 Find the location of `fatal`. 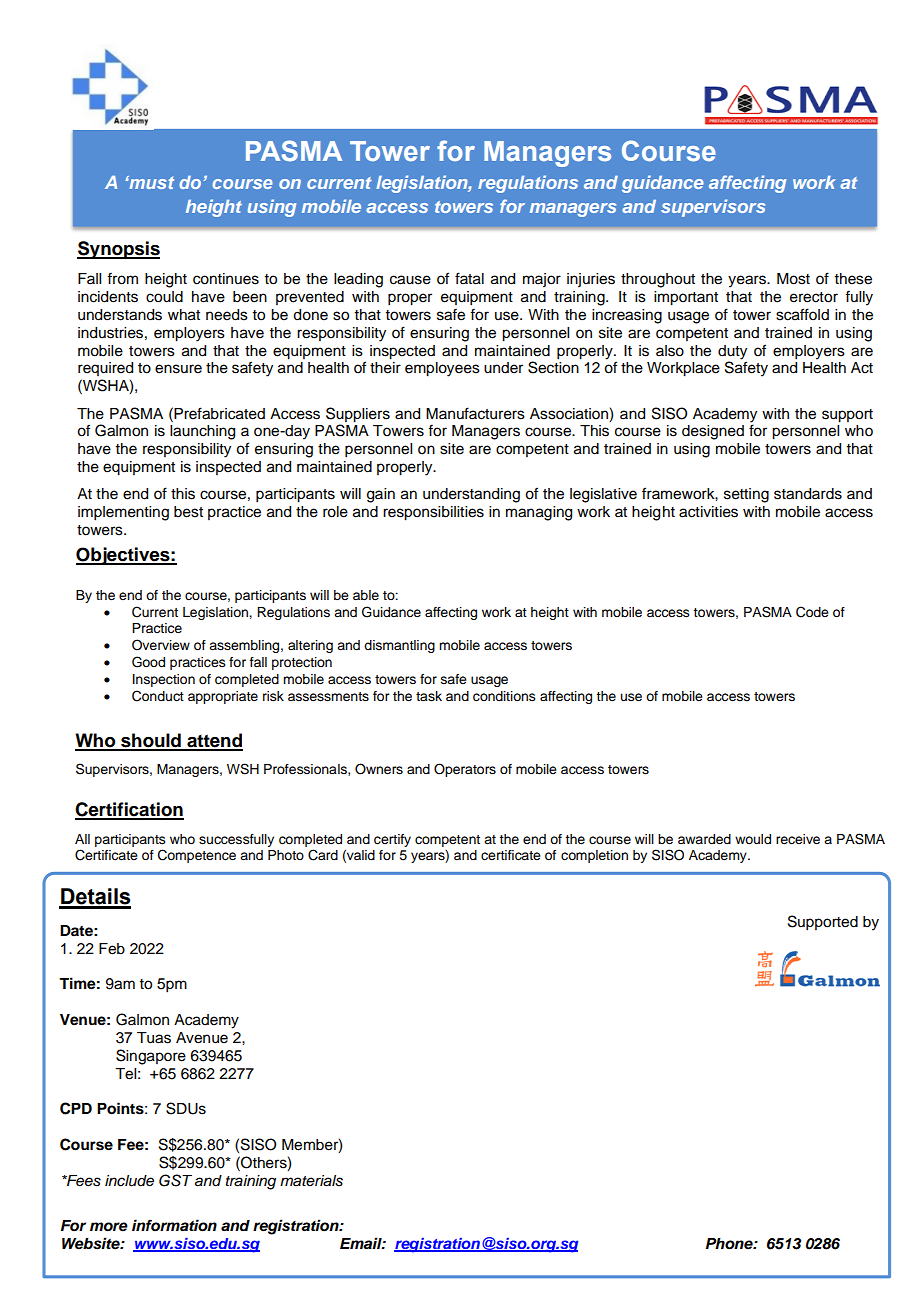

fatal is located at coordinates (469, 278).
